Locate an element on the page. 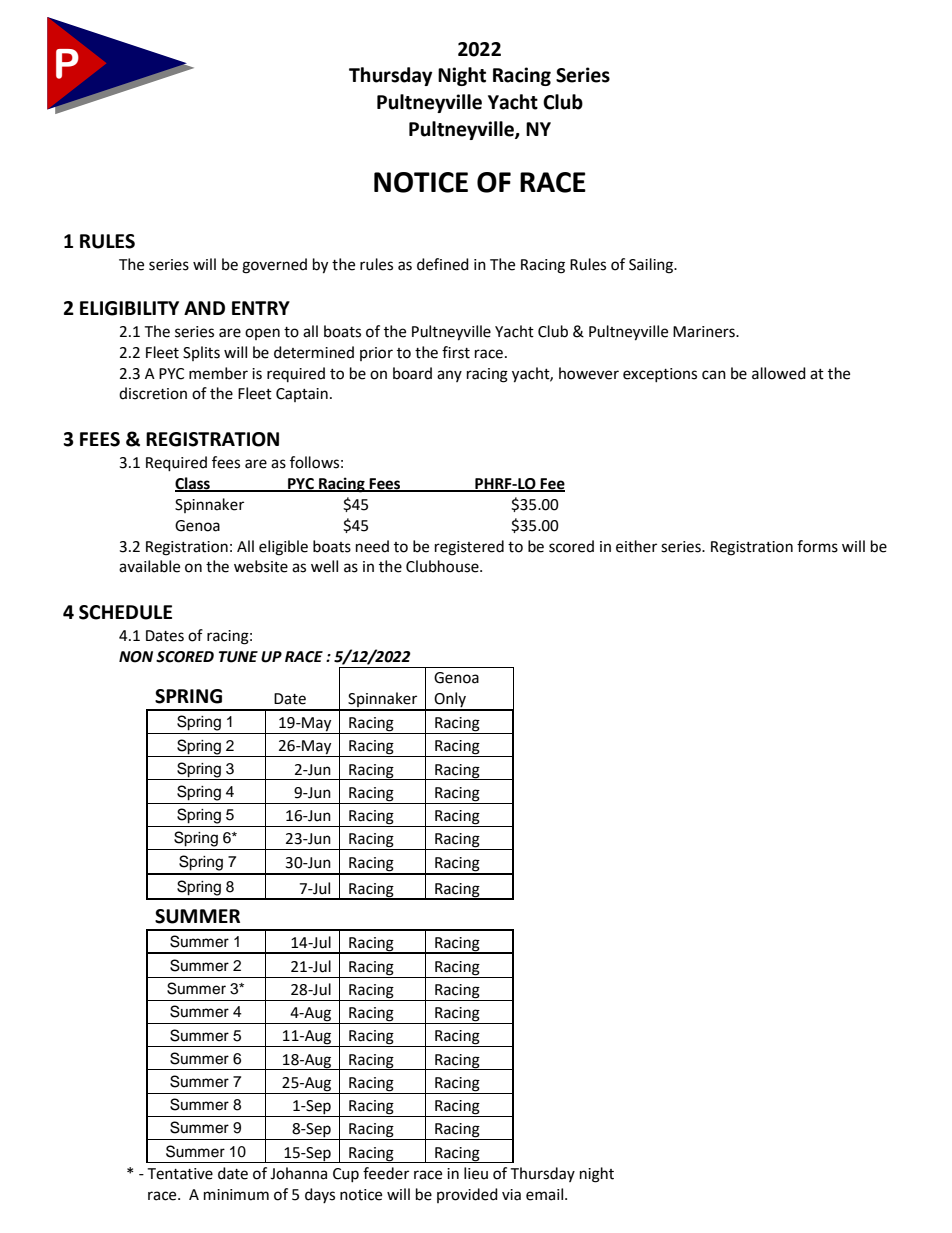 This document has height=1233, width=952. lieu is located at coordinates (476, 1173).
